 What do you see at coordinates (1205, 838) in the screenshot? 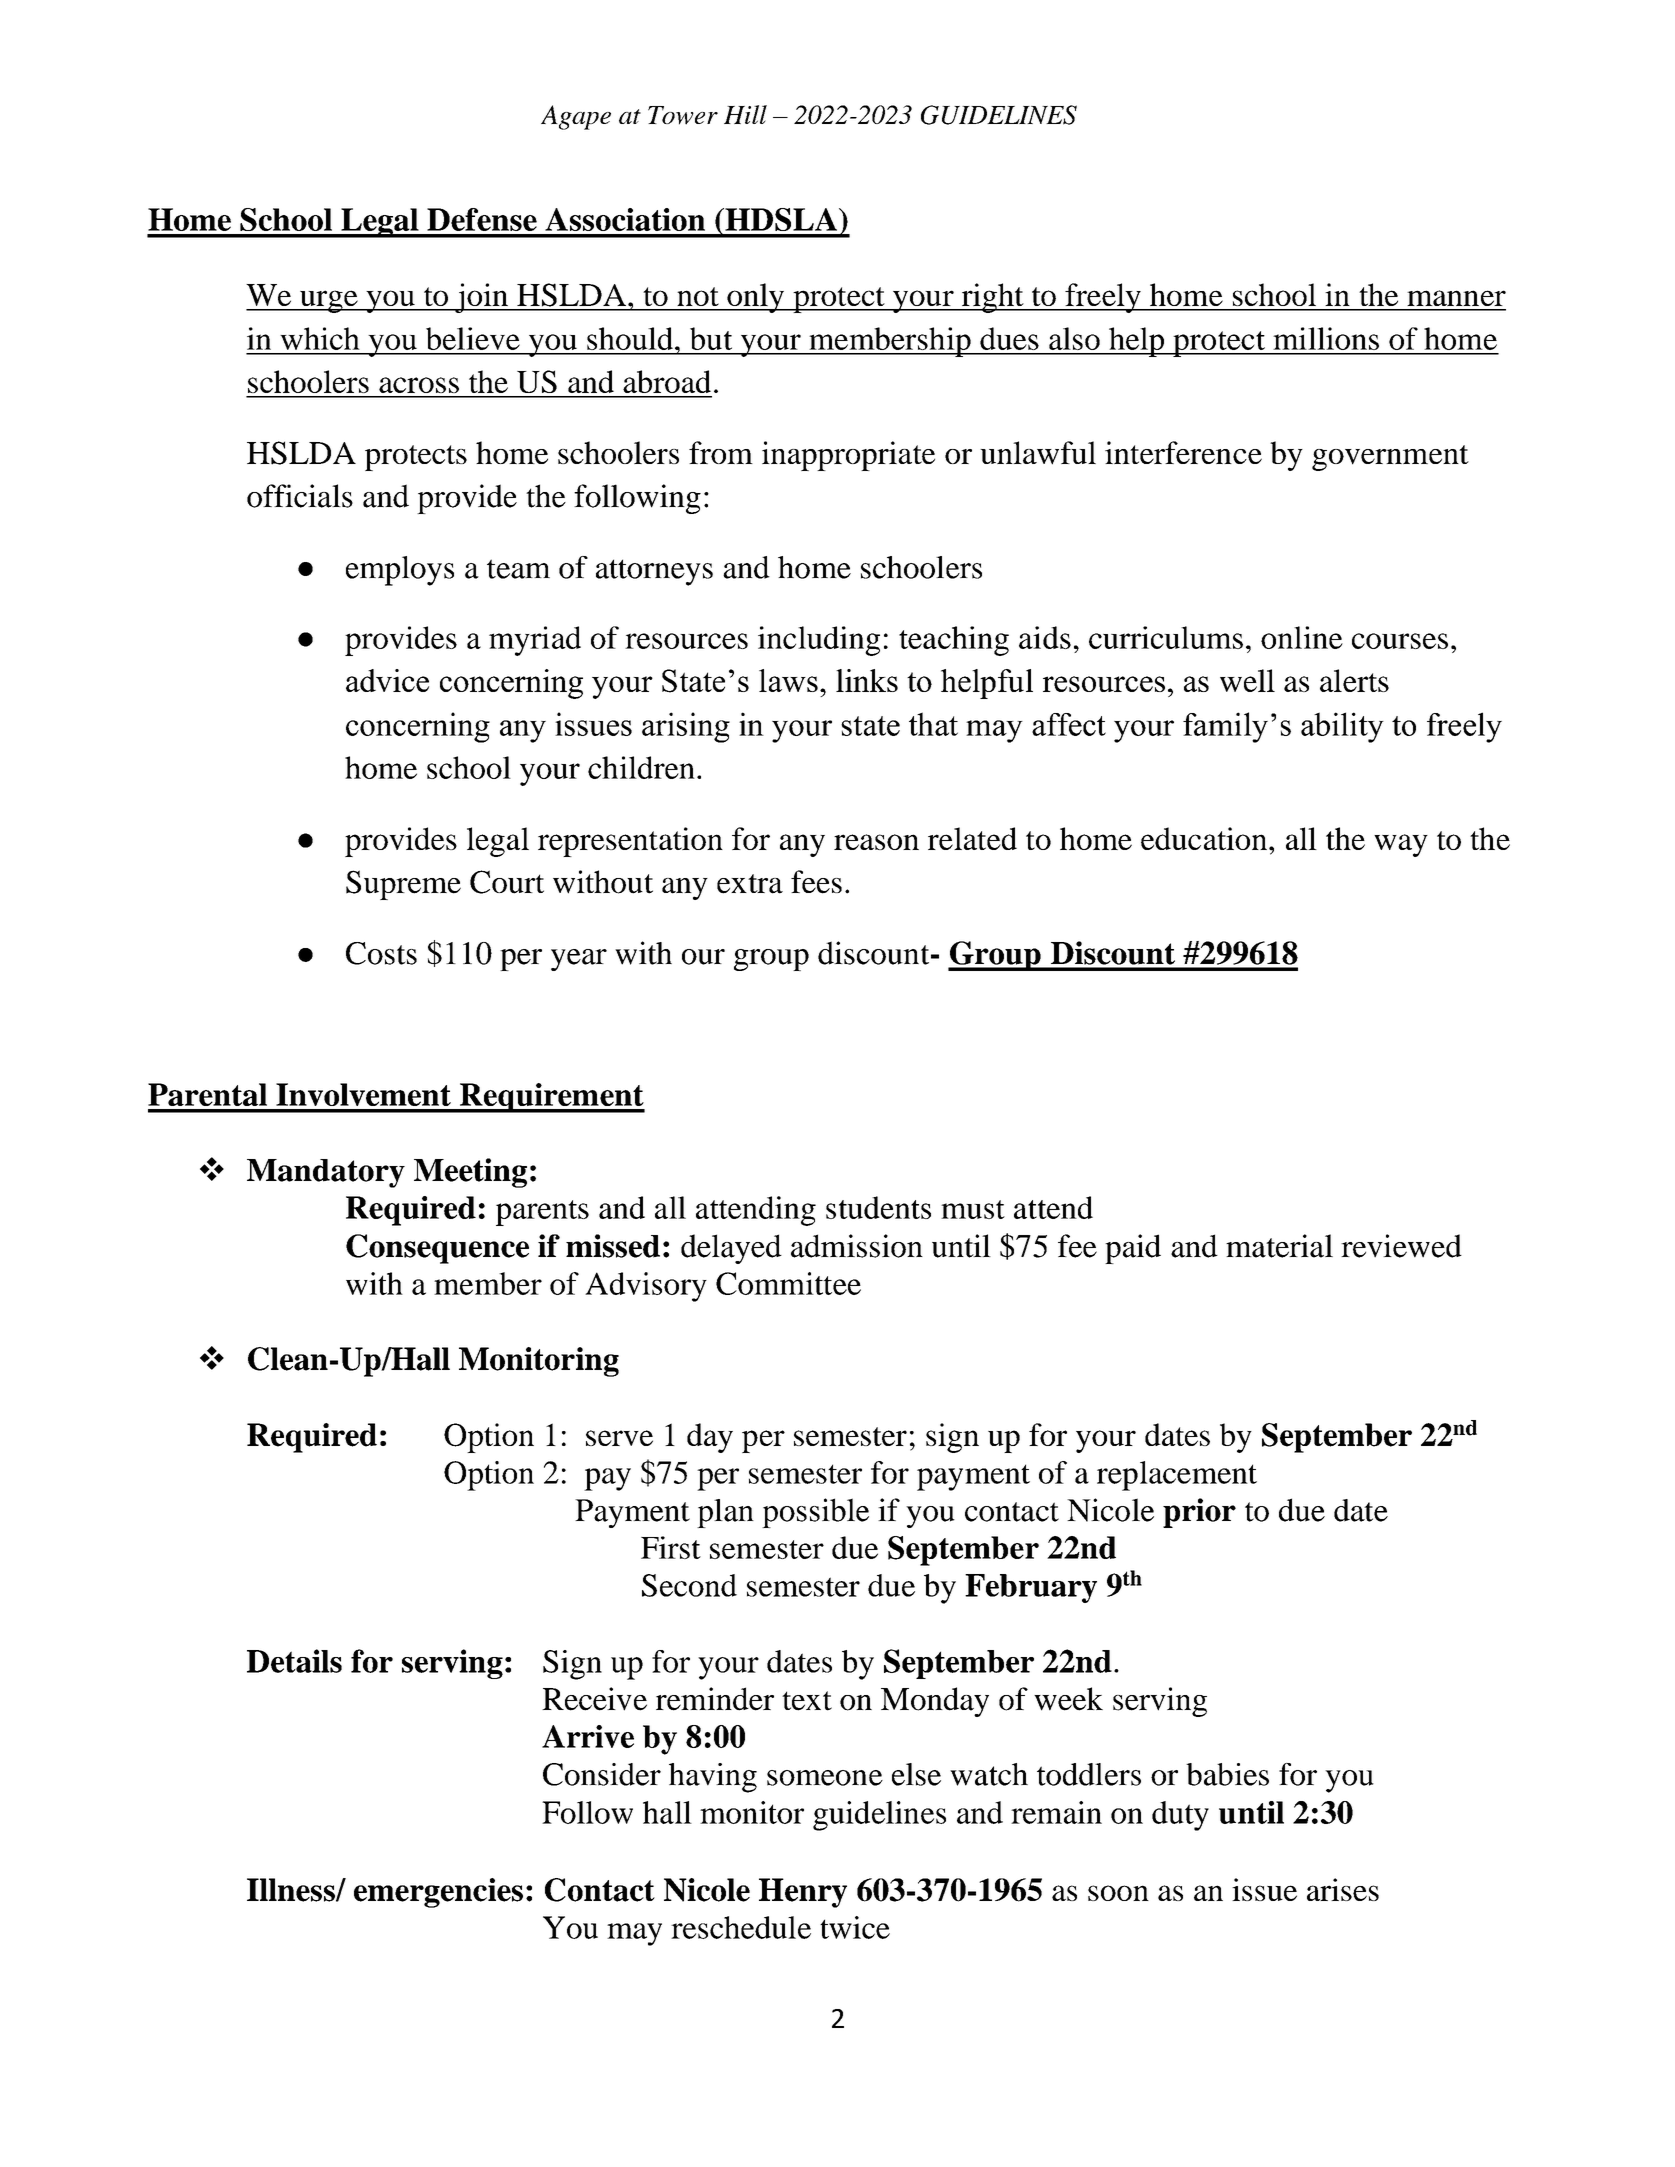
I see `education` at bounding box center [1205, 838].
